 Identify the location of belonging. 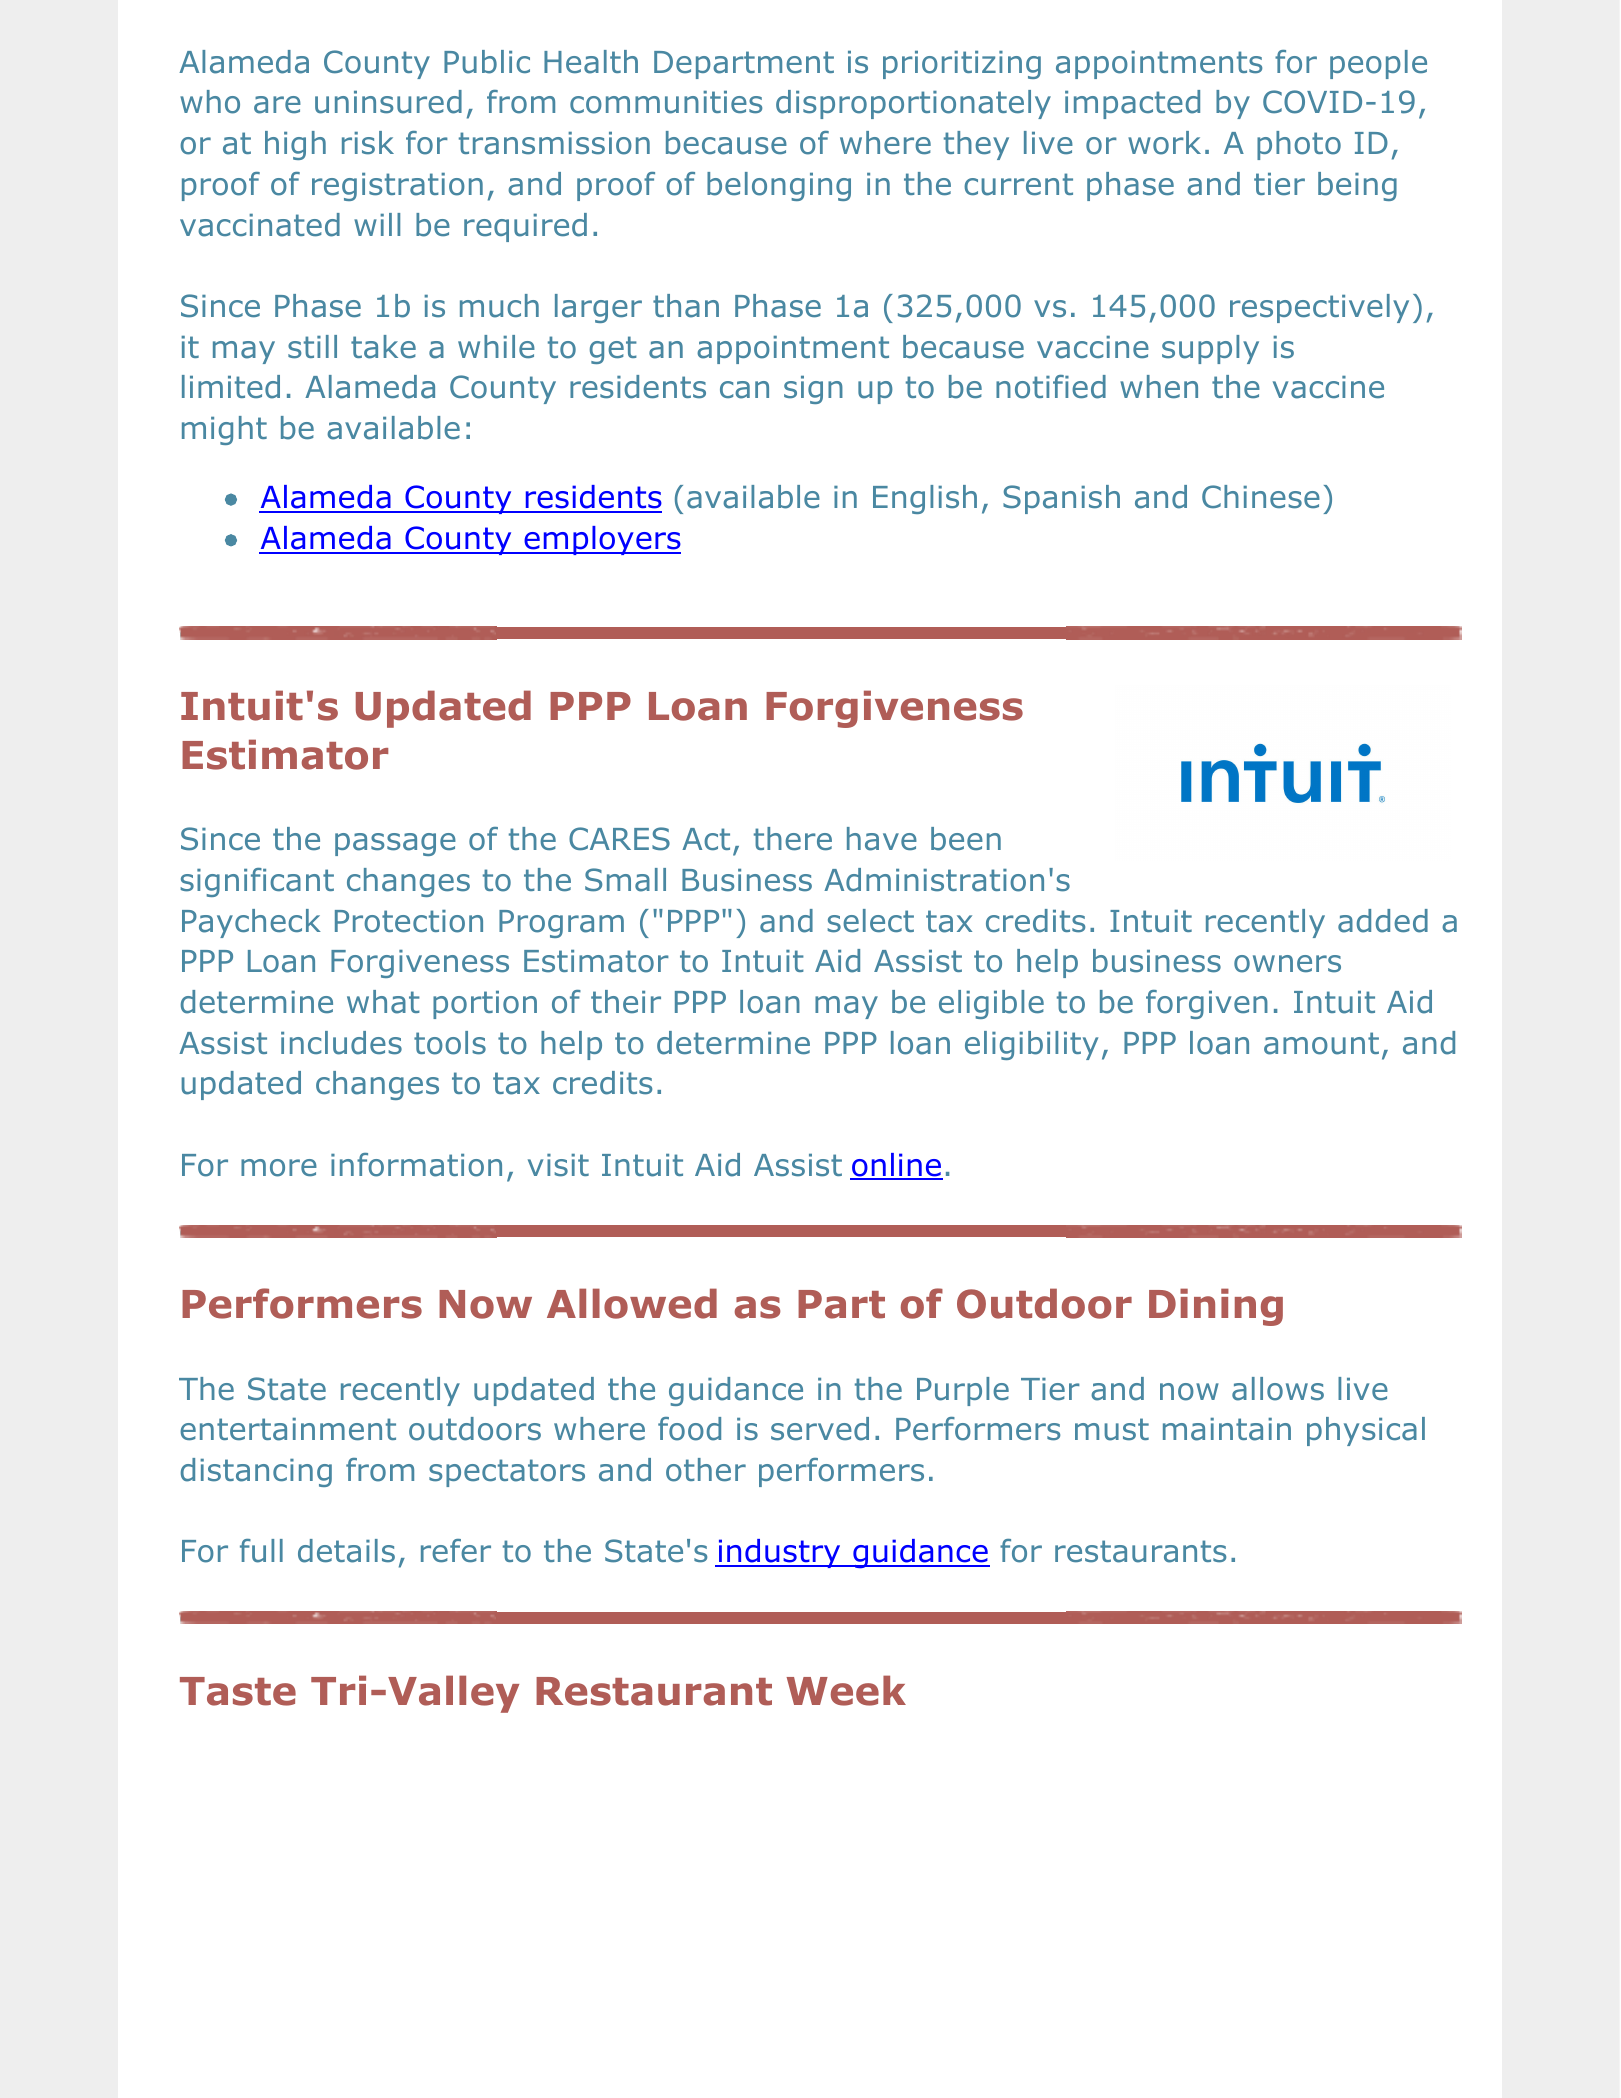
(779, 186).
